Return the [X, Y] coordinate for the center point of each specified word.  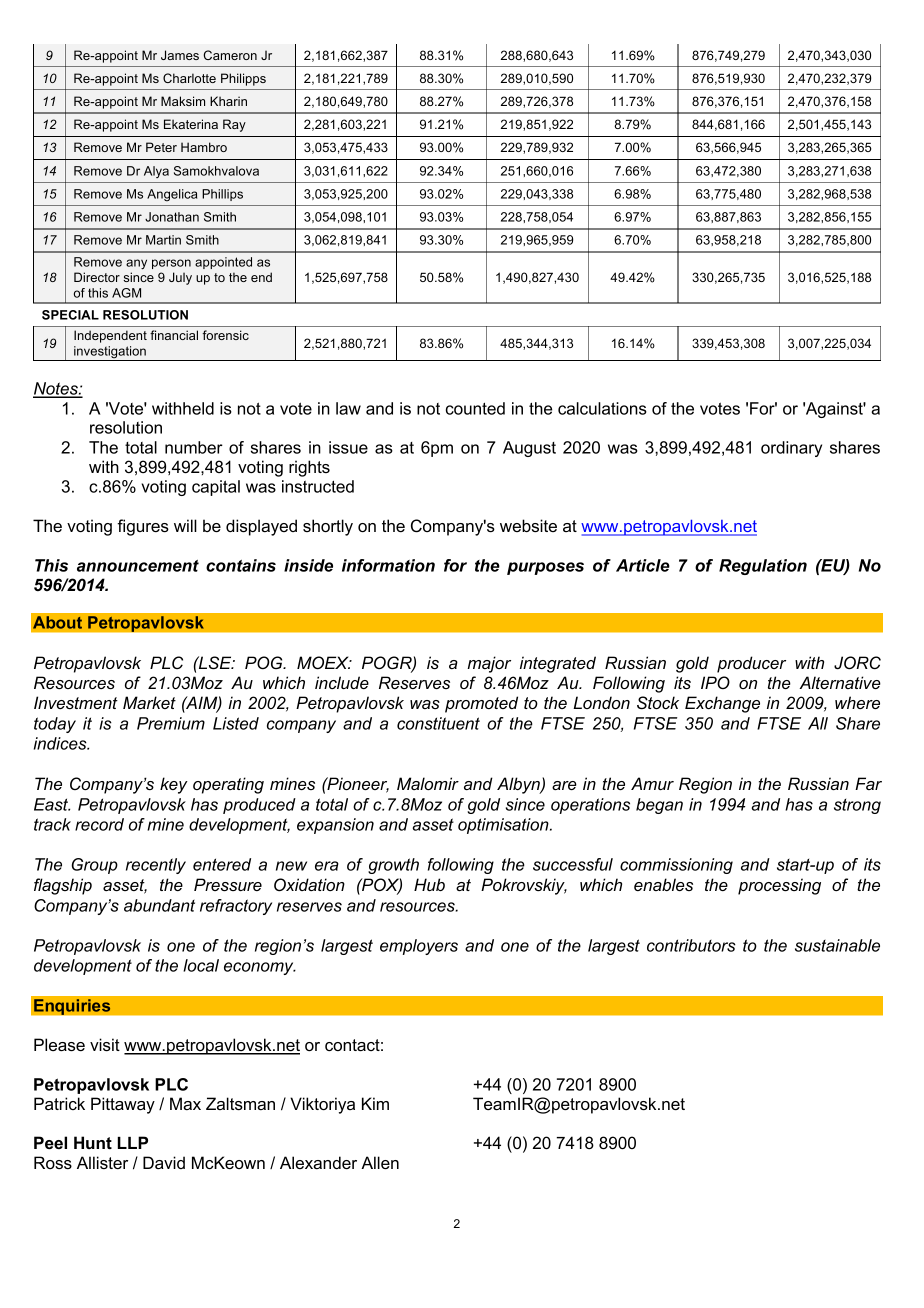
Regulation [763, 567]
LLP [133, 1142]
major [489, 664]
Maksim [183, 101]
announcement [138, 566]
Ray [234, 125]
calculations [602, 408]
